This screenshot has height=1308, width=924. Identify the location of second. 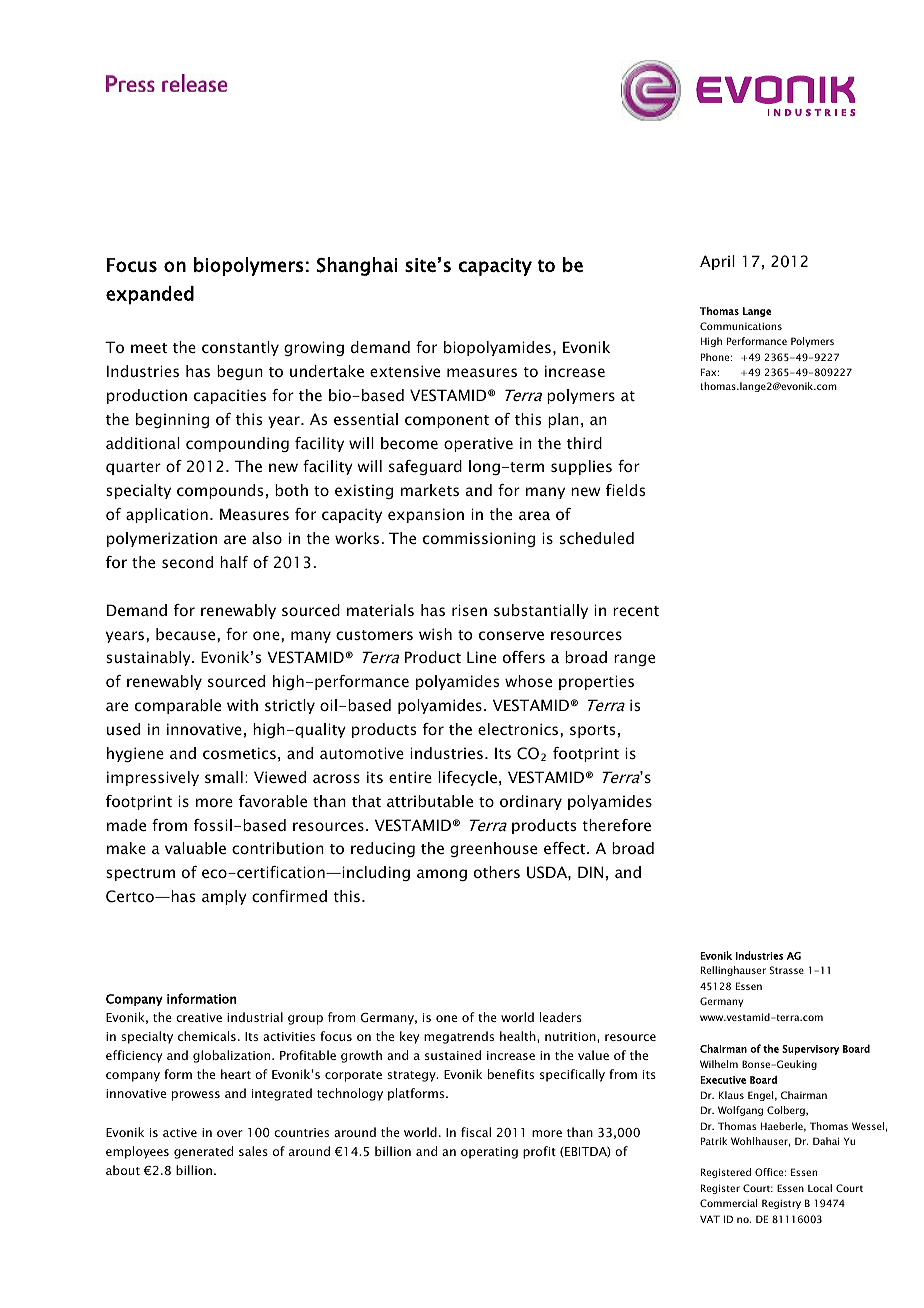
(187, 562).
